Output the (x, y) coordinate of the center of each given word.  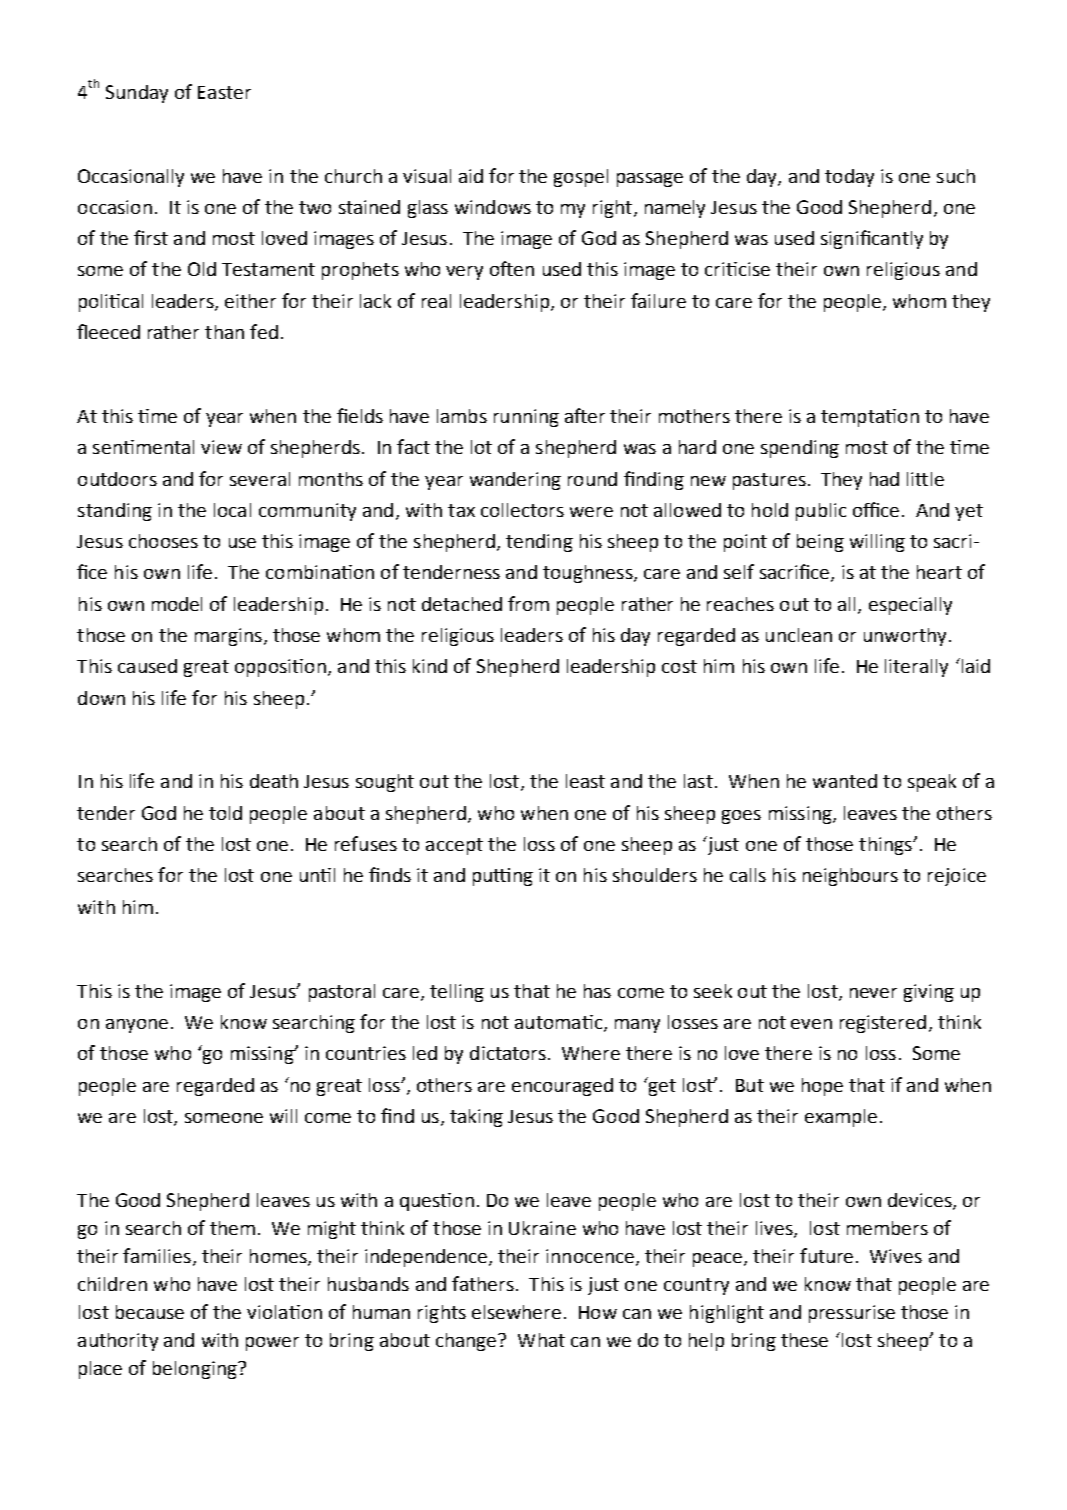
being (820, 543)
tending (539, 543)
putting (503, 877)
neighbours (850, 877)
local (232, 510)
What (541, 1340)
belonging (196, 1370)
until (317, 875)
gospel (581, 178)
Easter (224, 92)
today (849, 178)
